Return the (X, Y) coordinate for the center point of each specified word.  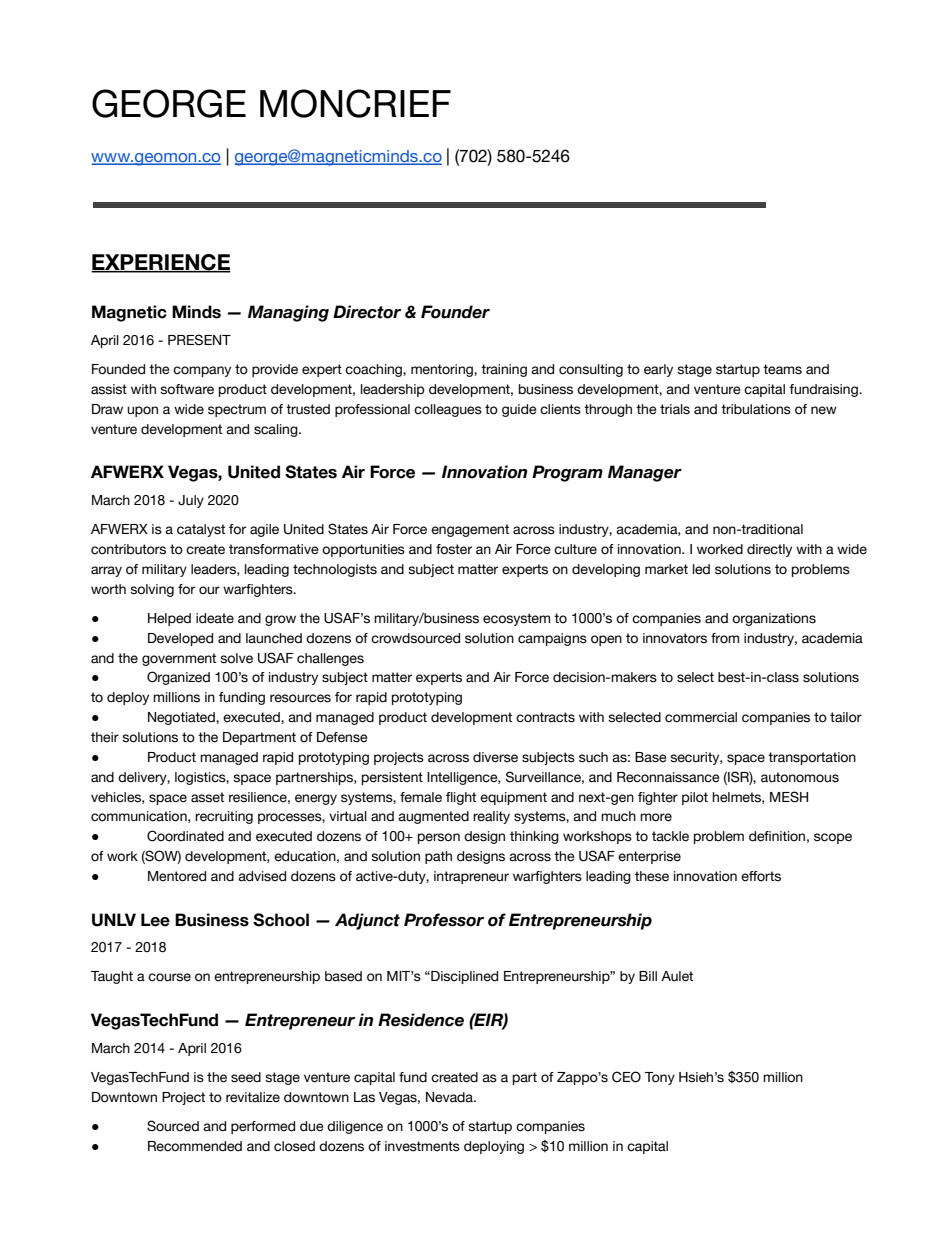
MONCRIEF (355, 103)
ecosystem (516, 619)
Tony (660, 1078)
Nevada (450, 1097)
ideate (215, 618)
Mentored (177, 876)
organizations (774, 619)
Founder (455, 312)
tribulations (756, 409)
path (438, 857)
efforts (761, 876)
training (504, 370)
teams (782, 369)
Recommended (195, 1146)
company (202, 371)
